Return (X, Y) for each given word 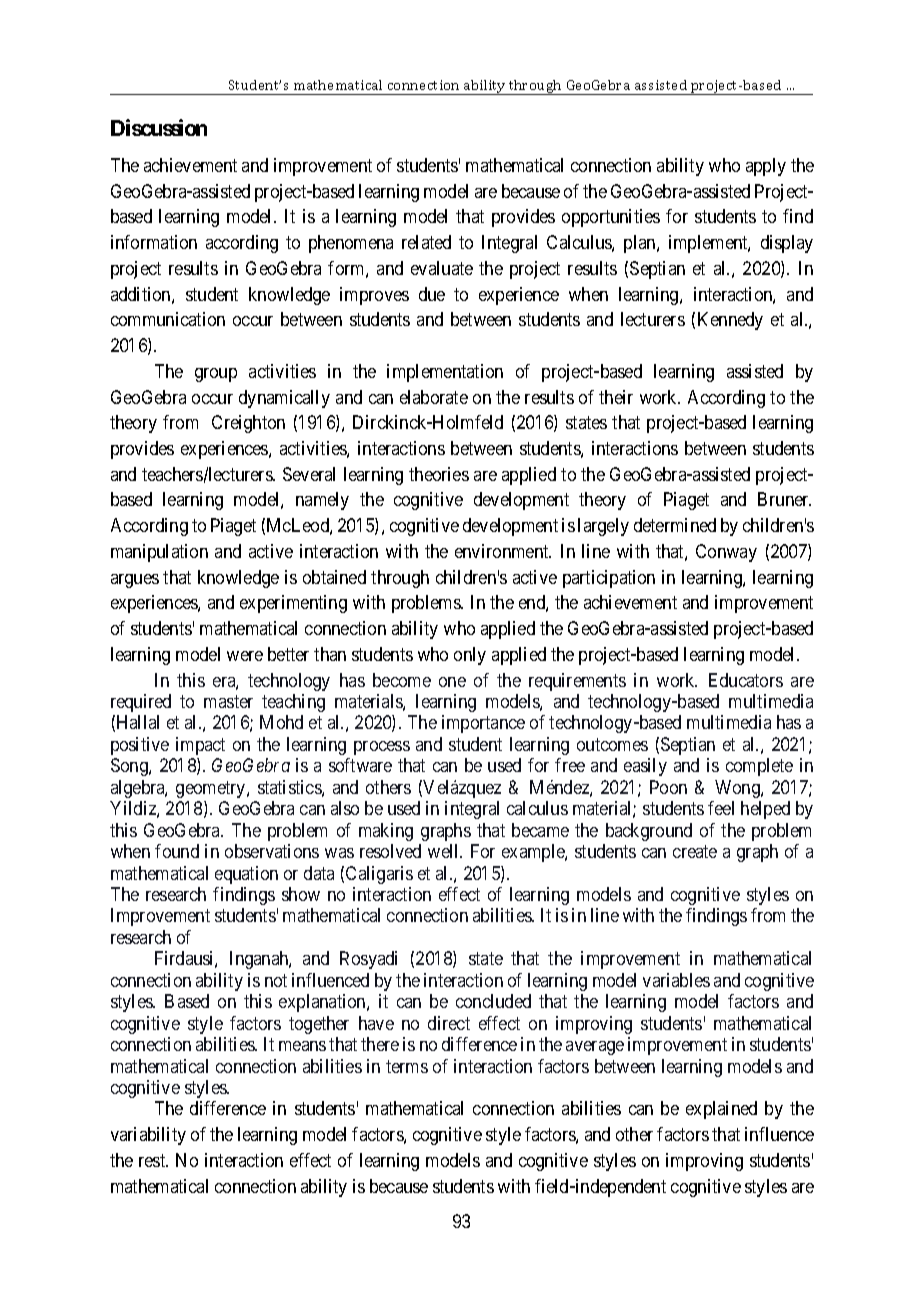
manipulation (159, 553)
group (216, 375)
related (426, 242)
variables (676, 980)
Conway (726, 553)
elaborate (434, 397)
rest (153, 1160)
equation (246, 875)
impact (200, 746)
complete (759, 767)
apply (766, 167)
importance (483, 724)
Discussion (159, 127)
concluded (493, 1001)
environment (503, 551)
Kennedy (730, 321)
